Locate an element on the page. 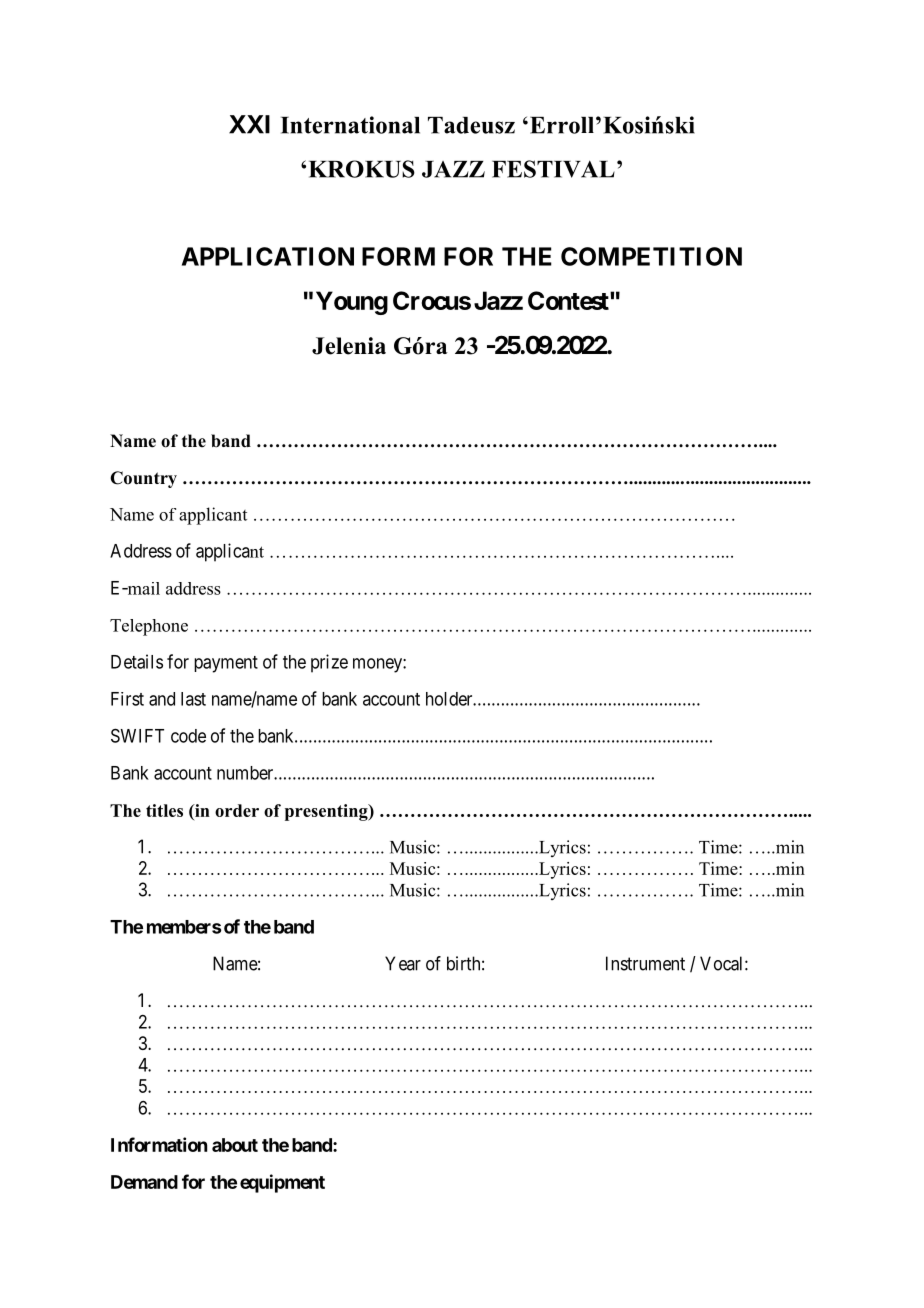  presenting is located at coordinates (327, 812).
